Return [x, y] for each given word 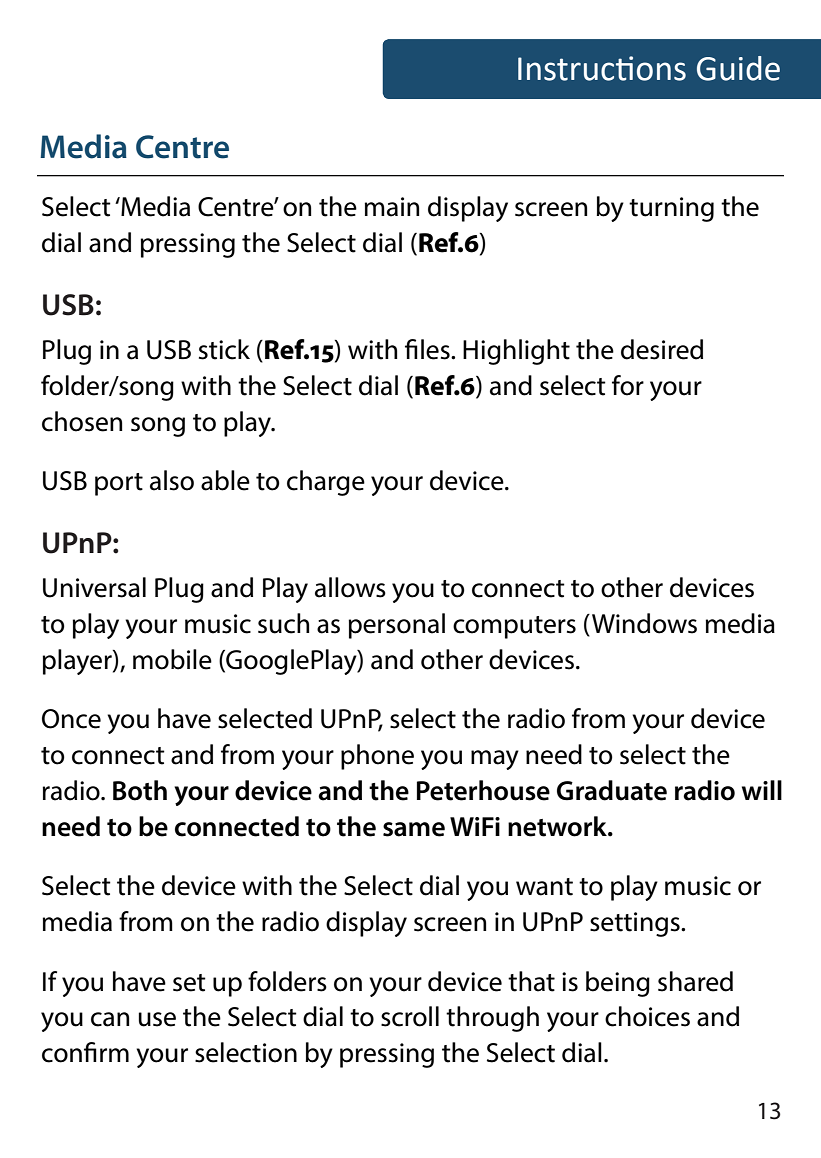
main [392, 207]
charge [326, 483]
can [110, 1019]
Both [140, 790]
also [172, 480]
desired [662, 349]
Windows [644, 623]
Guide [738, 68]
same [414, 829]
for [628, 385]
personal [397, 626]
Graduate [612, 790]
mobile [172, 659]
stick [224, 349]
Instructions [602, 68]
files [428, 349]
